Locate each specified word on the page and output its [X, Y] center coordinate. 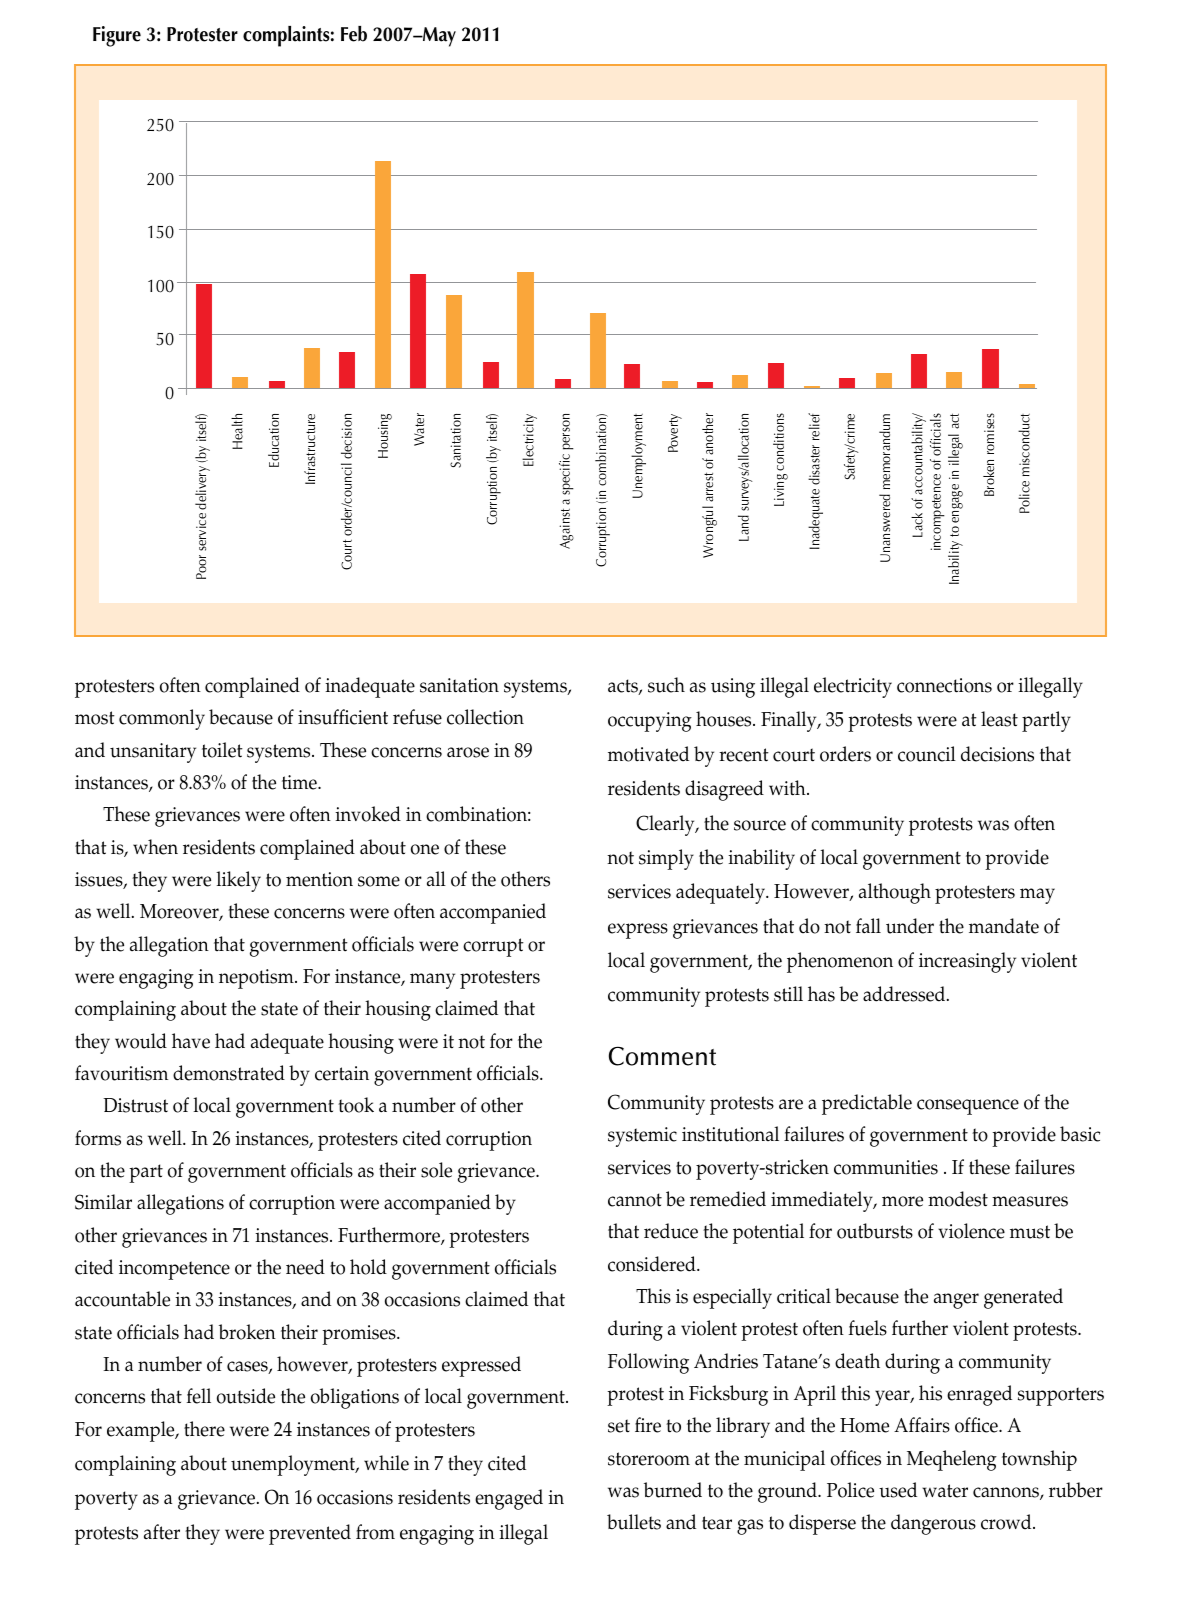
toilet [222, 750]
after [162, 1532]
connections [944, 685]
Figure [117, 36]
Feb [354, 34]
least [999, 719]
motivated [648, 754]
